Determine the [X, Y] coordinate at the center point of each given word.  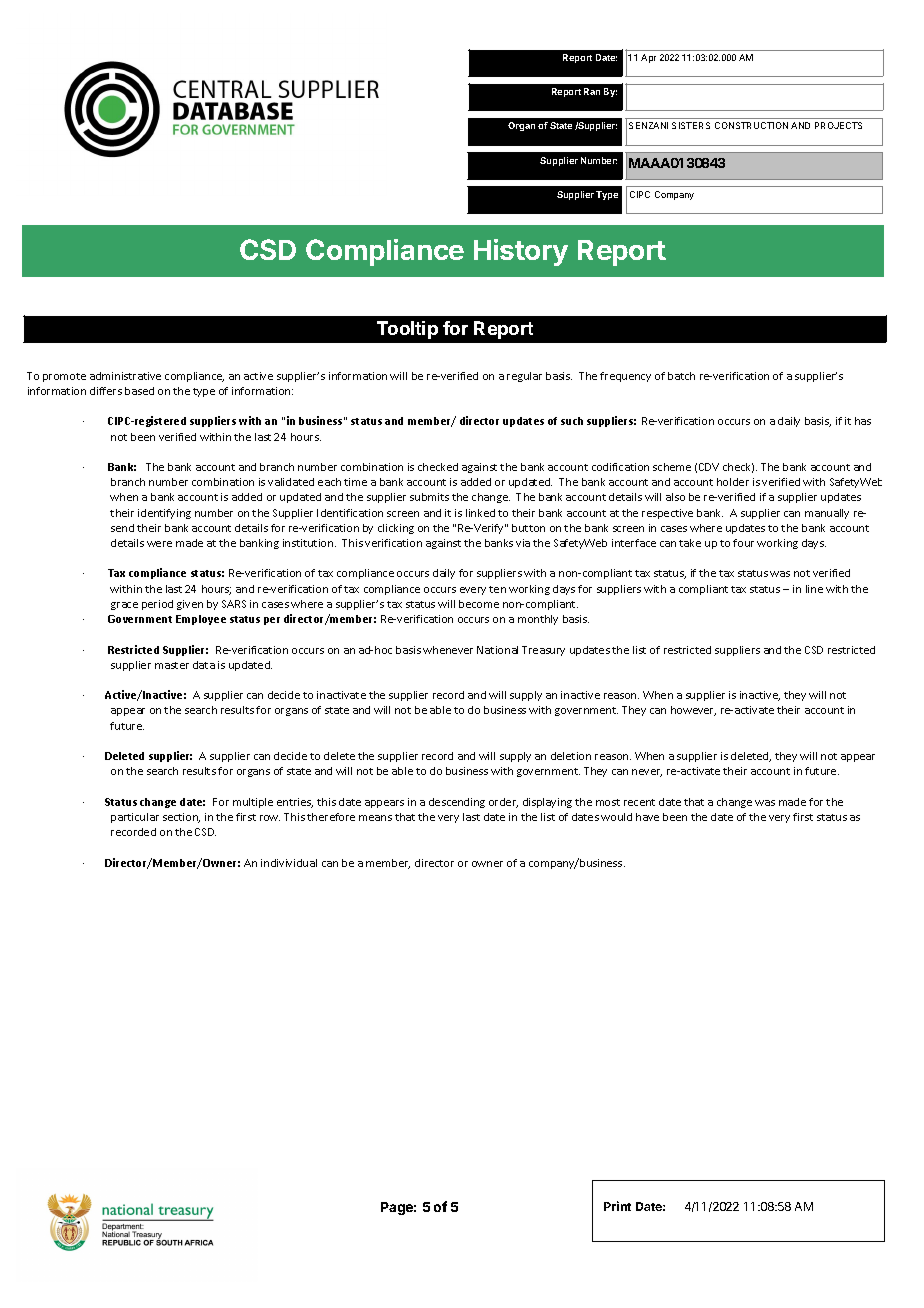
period [157, 605]
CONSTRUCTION [751, 125]
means [375, 818]
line [814, 589]
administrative [125, 376]
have [647, 817]
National [497, 650]
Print [617, 1206]
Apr [648, 58]
